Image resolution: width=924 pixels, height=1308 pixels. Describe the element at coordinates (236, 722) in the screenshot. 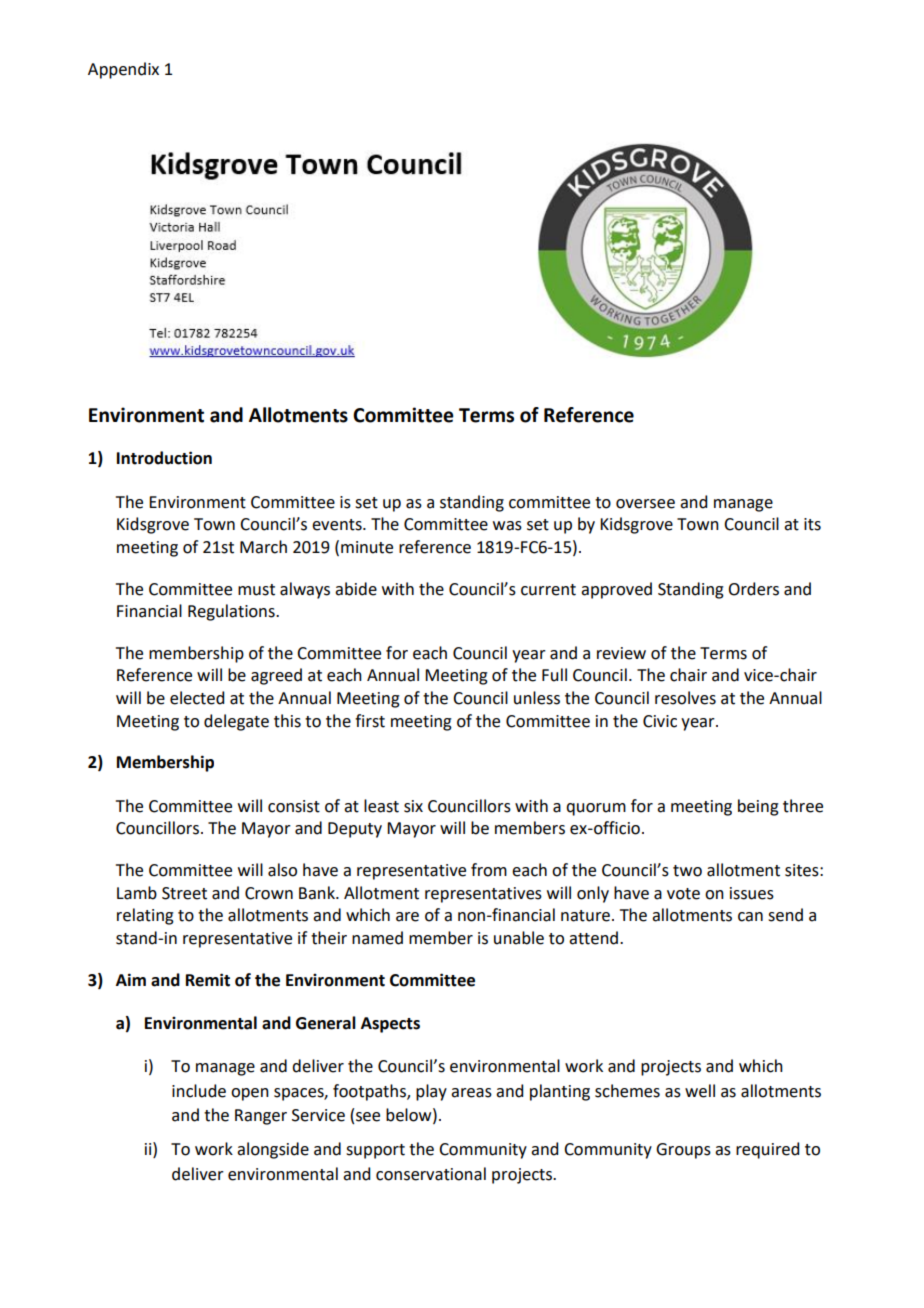

I see `delegate` at that location.
